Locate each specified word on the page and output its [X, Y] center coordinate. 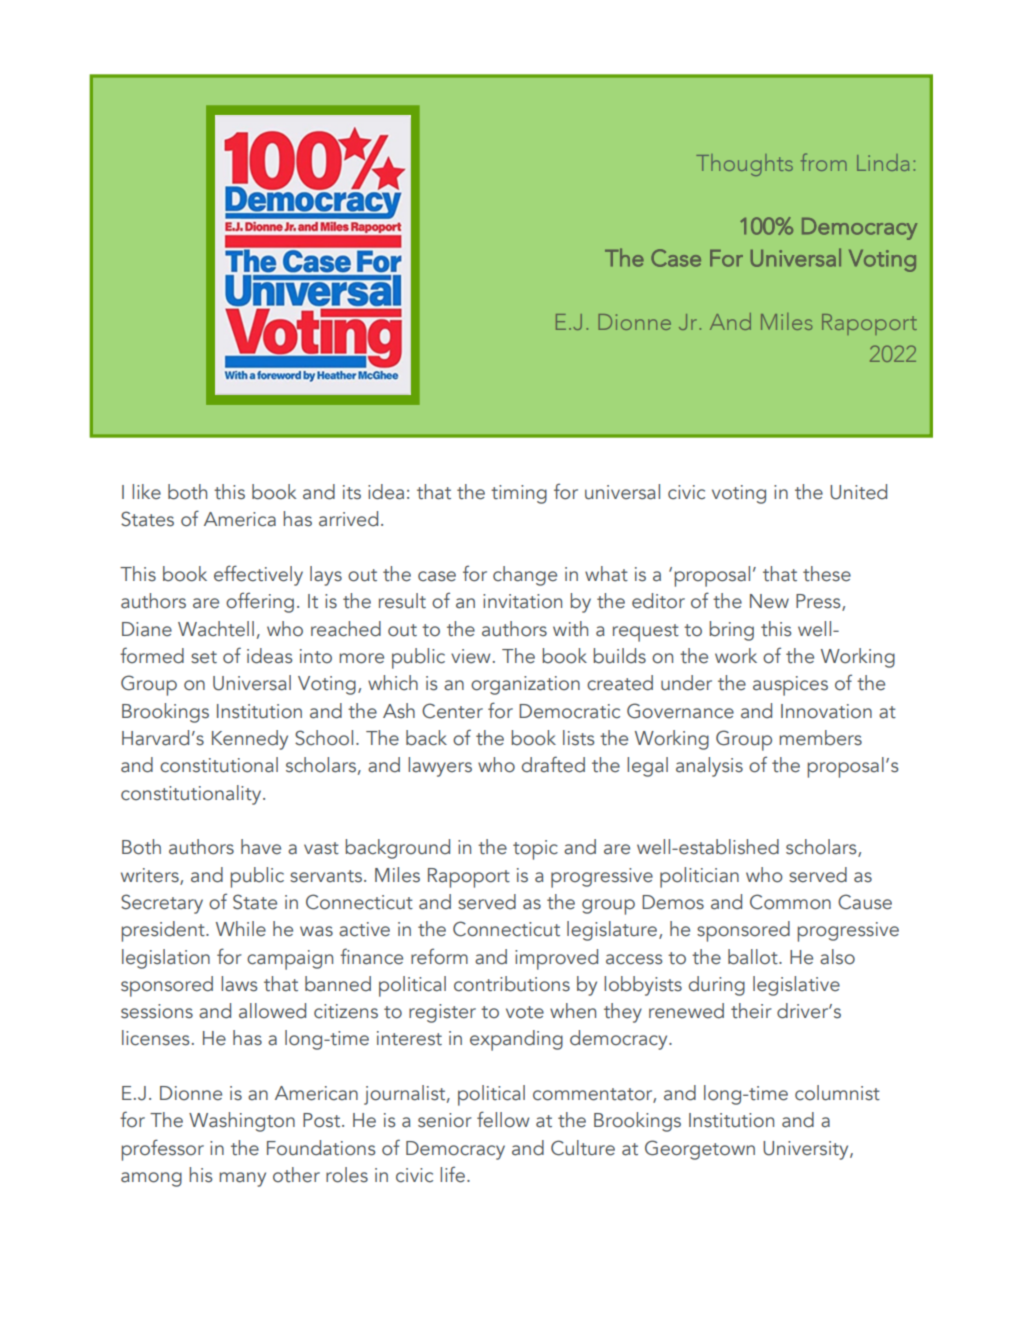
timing [519, 494]
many [242, 1179]
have [261, 847]
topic [535, 850]
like [146, 492]
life [452, 1174]
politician [699, 877]
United [858, 492]
